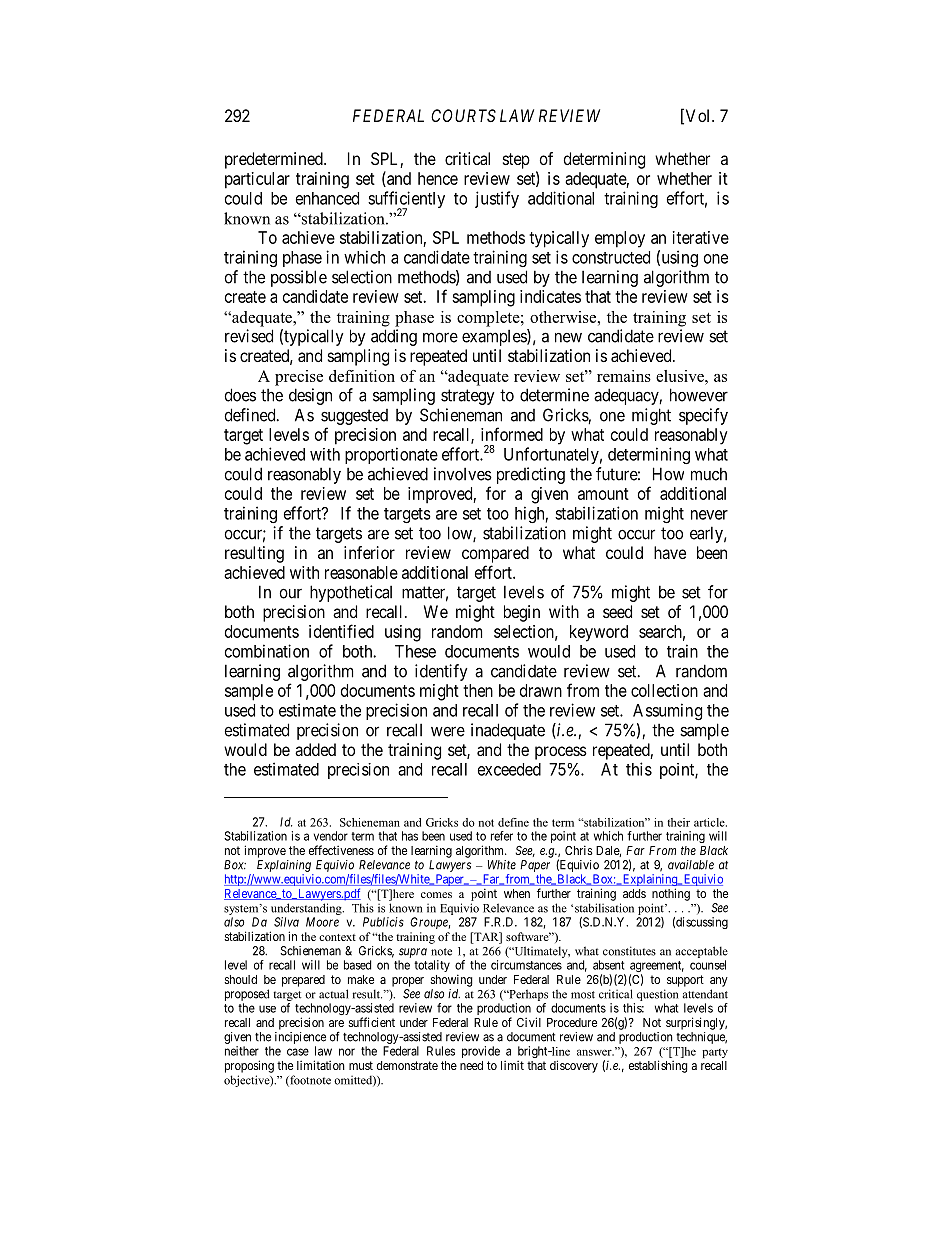  What do you see at coordinates (481, 1052) in the document?
I see `provide` at bounding box center [481, 1052].
